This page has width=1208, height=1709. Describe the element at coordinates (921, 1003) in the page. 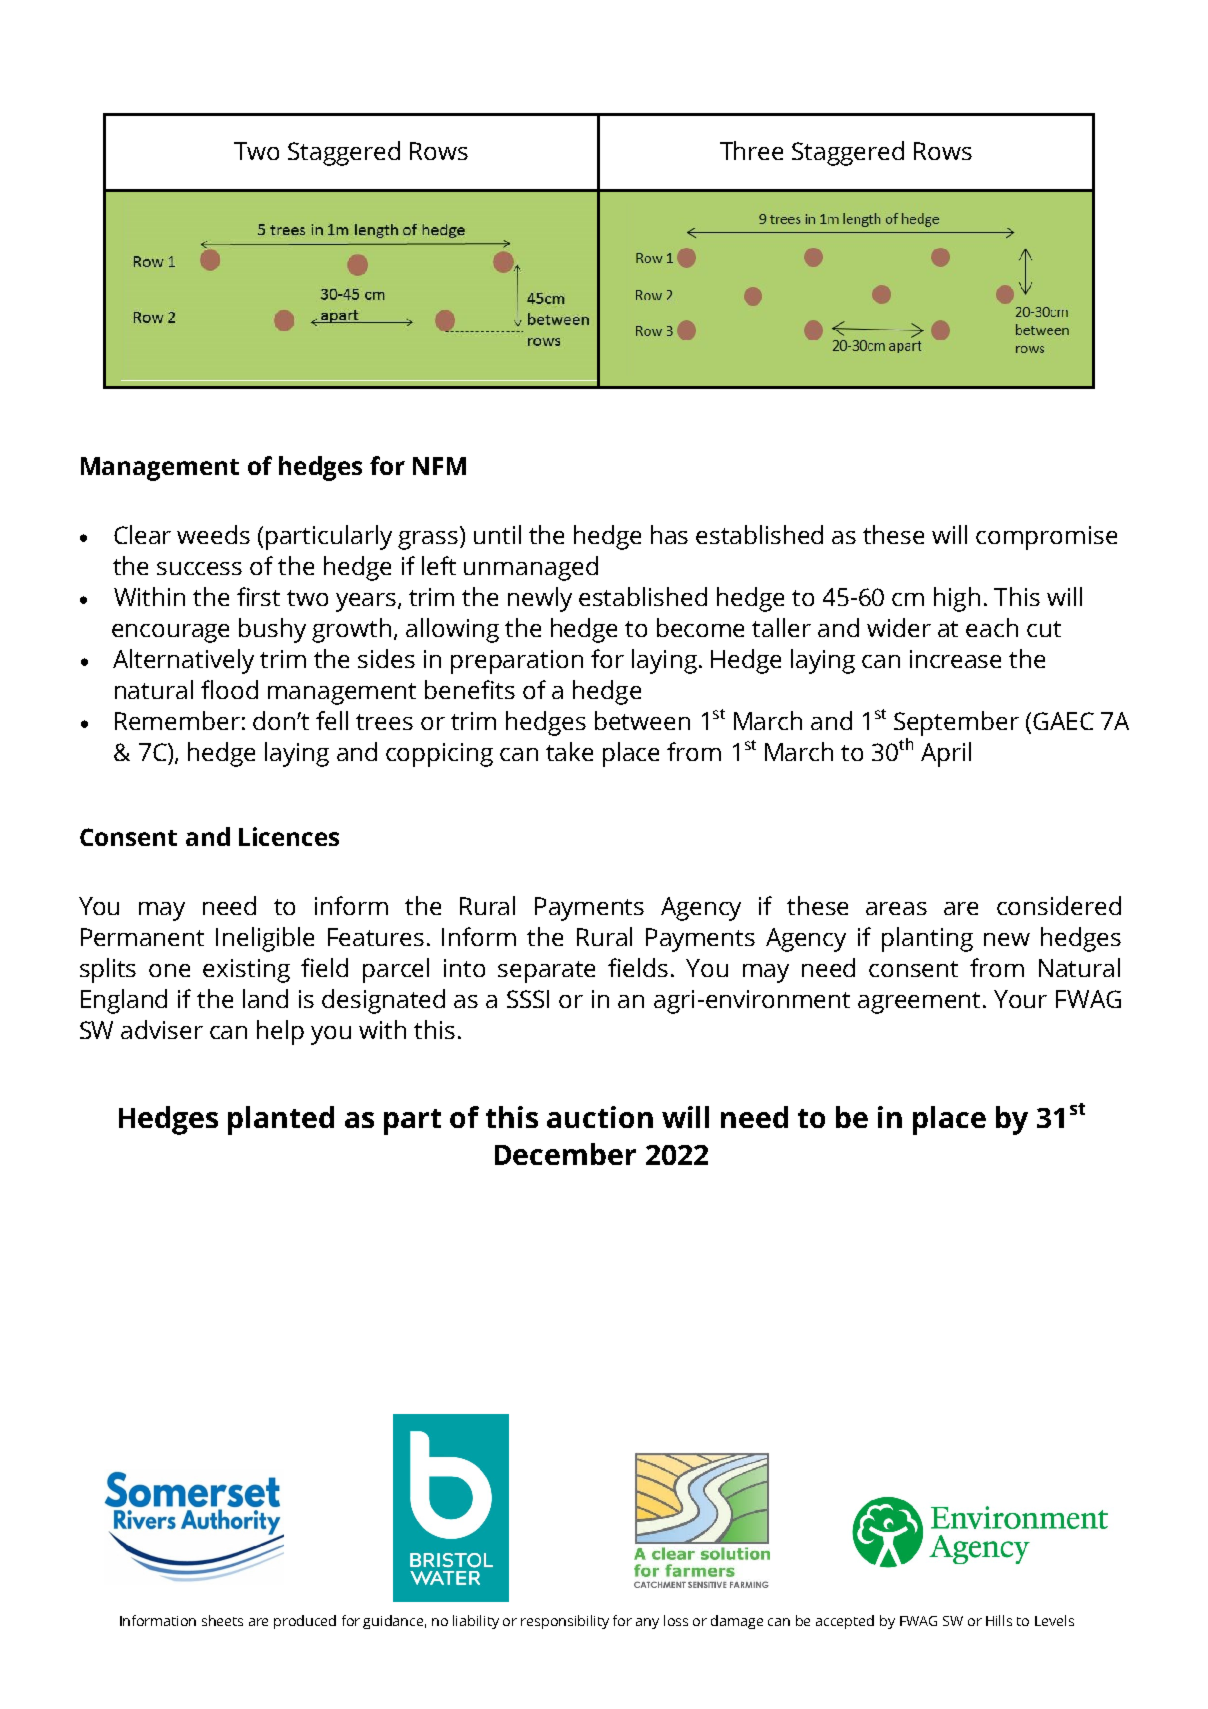

I see `agreement` at that location.
